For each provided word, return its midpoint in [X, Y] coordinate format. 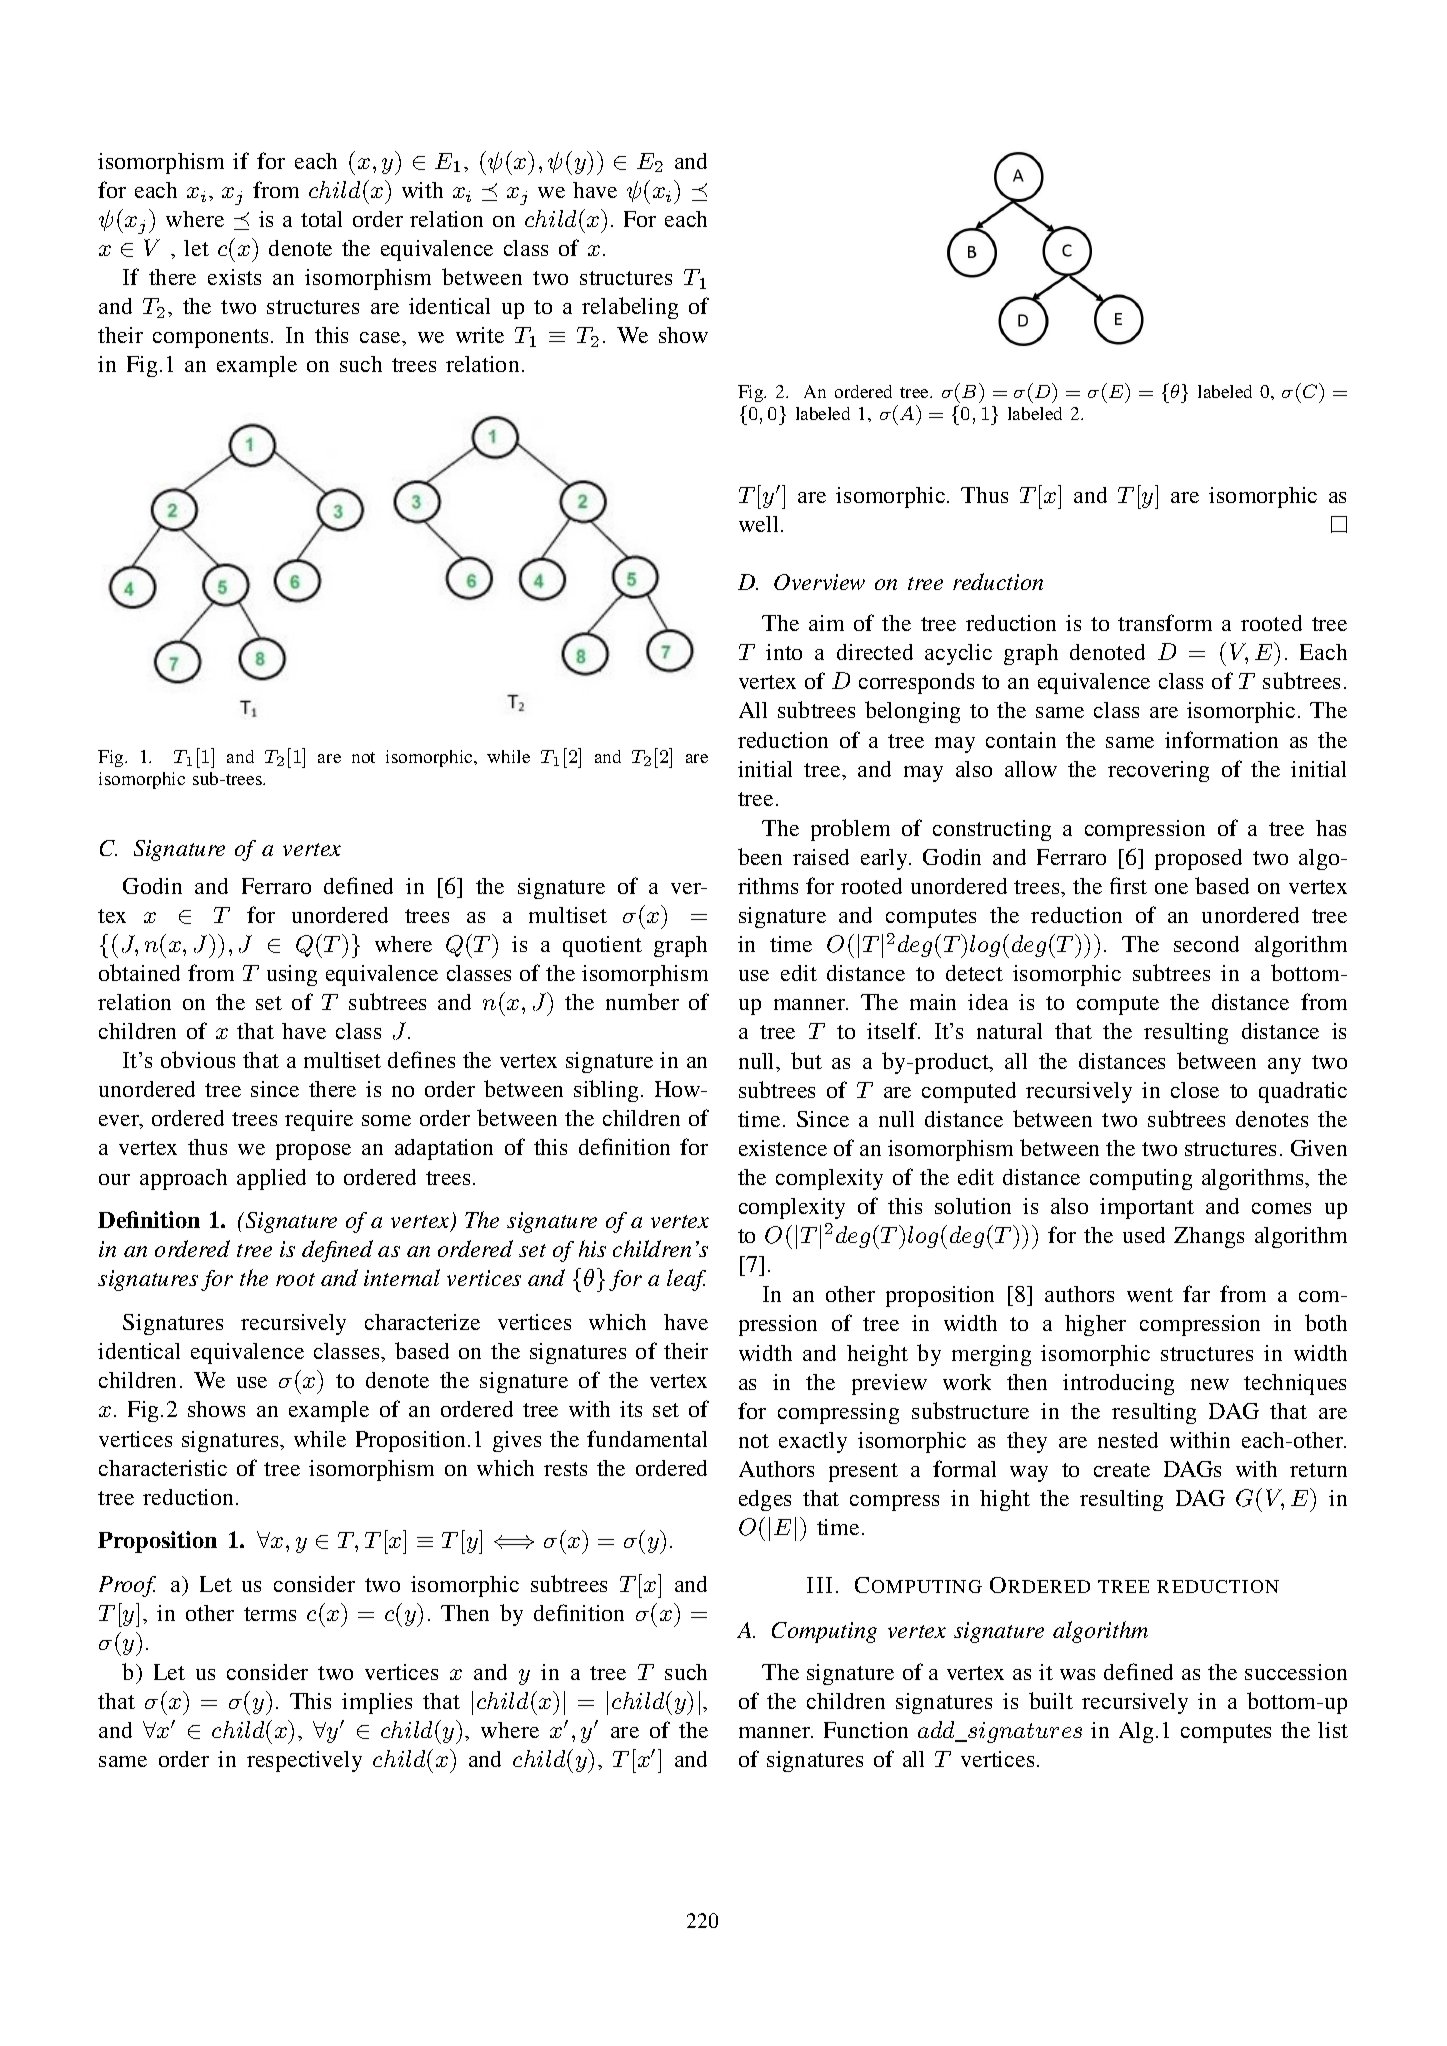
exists [234, 277]
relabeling [630, 308]
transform [1165, 622]
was [1077, 1674]
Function [866, 1730]
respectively [304, 1761]
